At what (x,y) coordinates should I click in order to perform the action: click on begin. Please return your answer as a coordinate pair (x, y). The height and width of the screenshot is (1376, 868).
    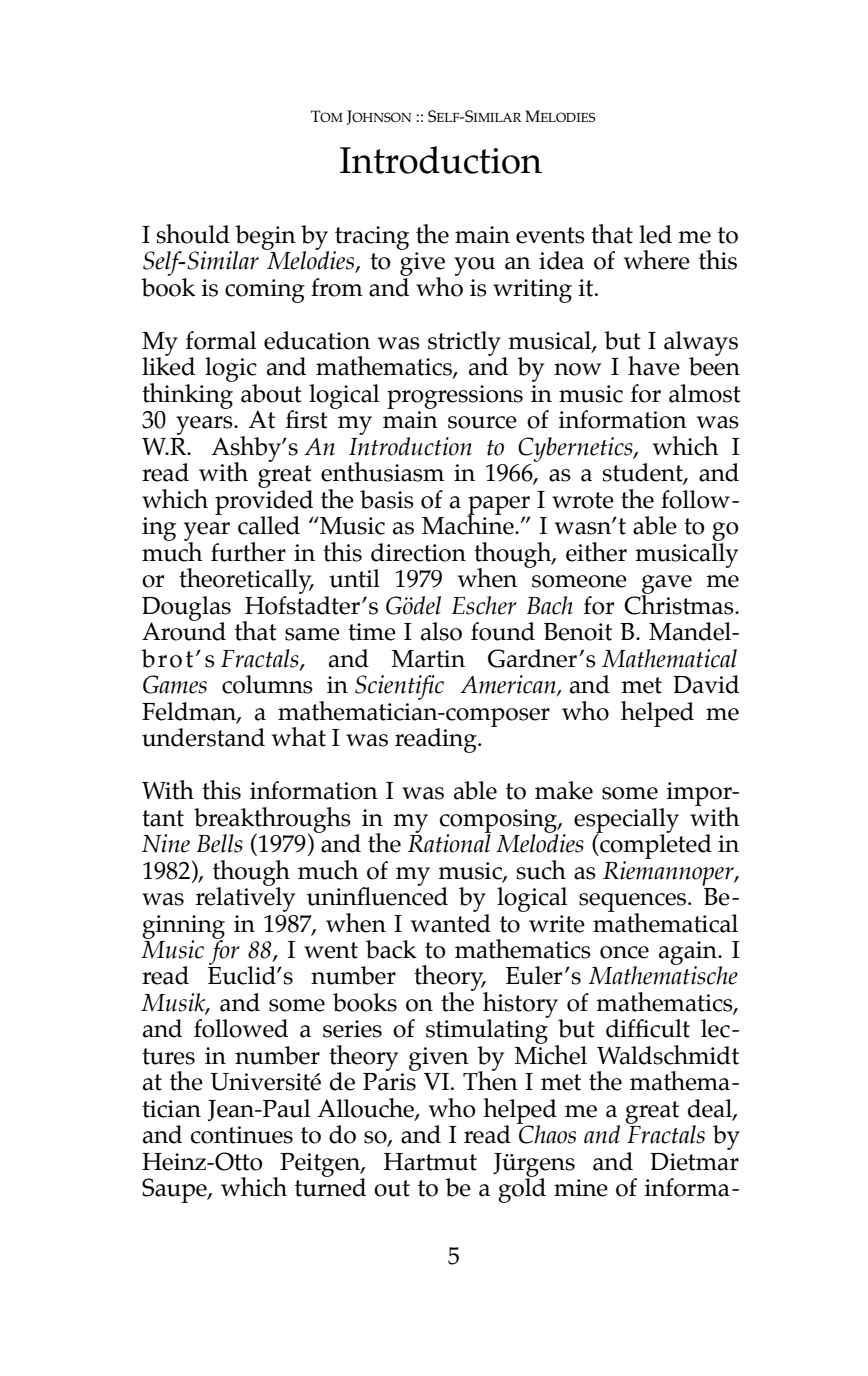
    Looking at the image, I should click on (265, 238).
